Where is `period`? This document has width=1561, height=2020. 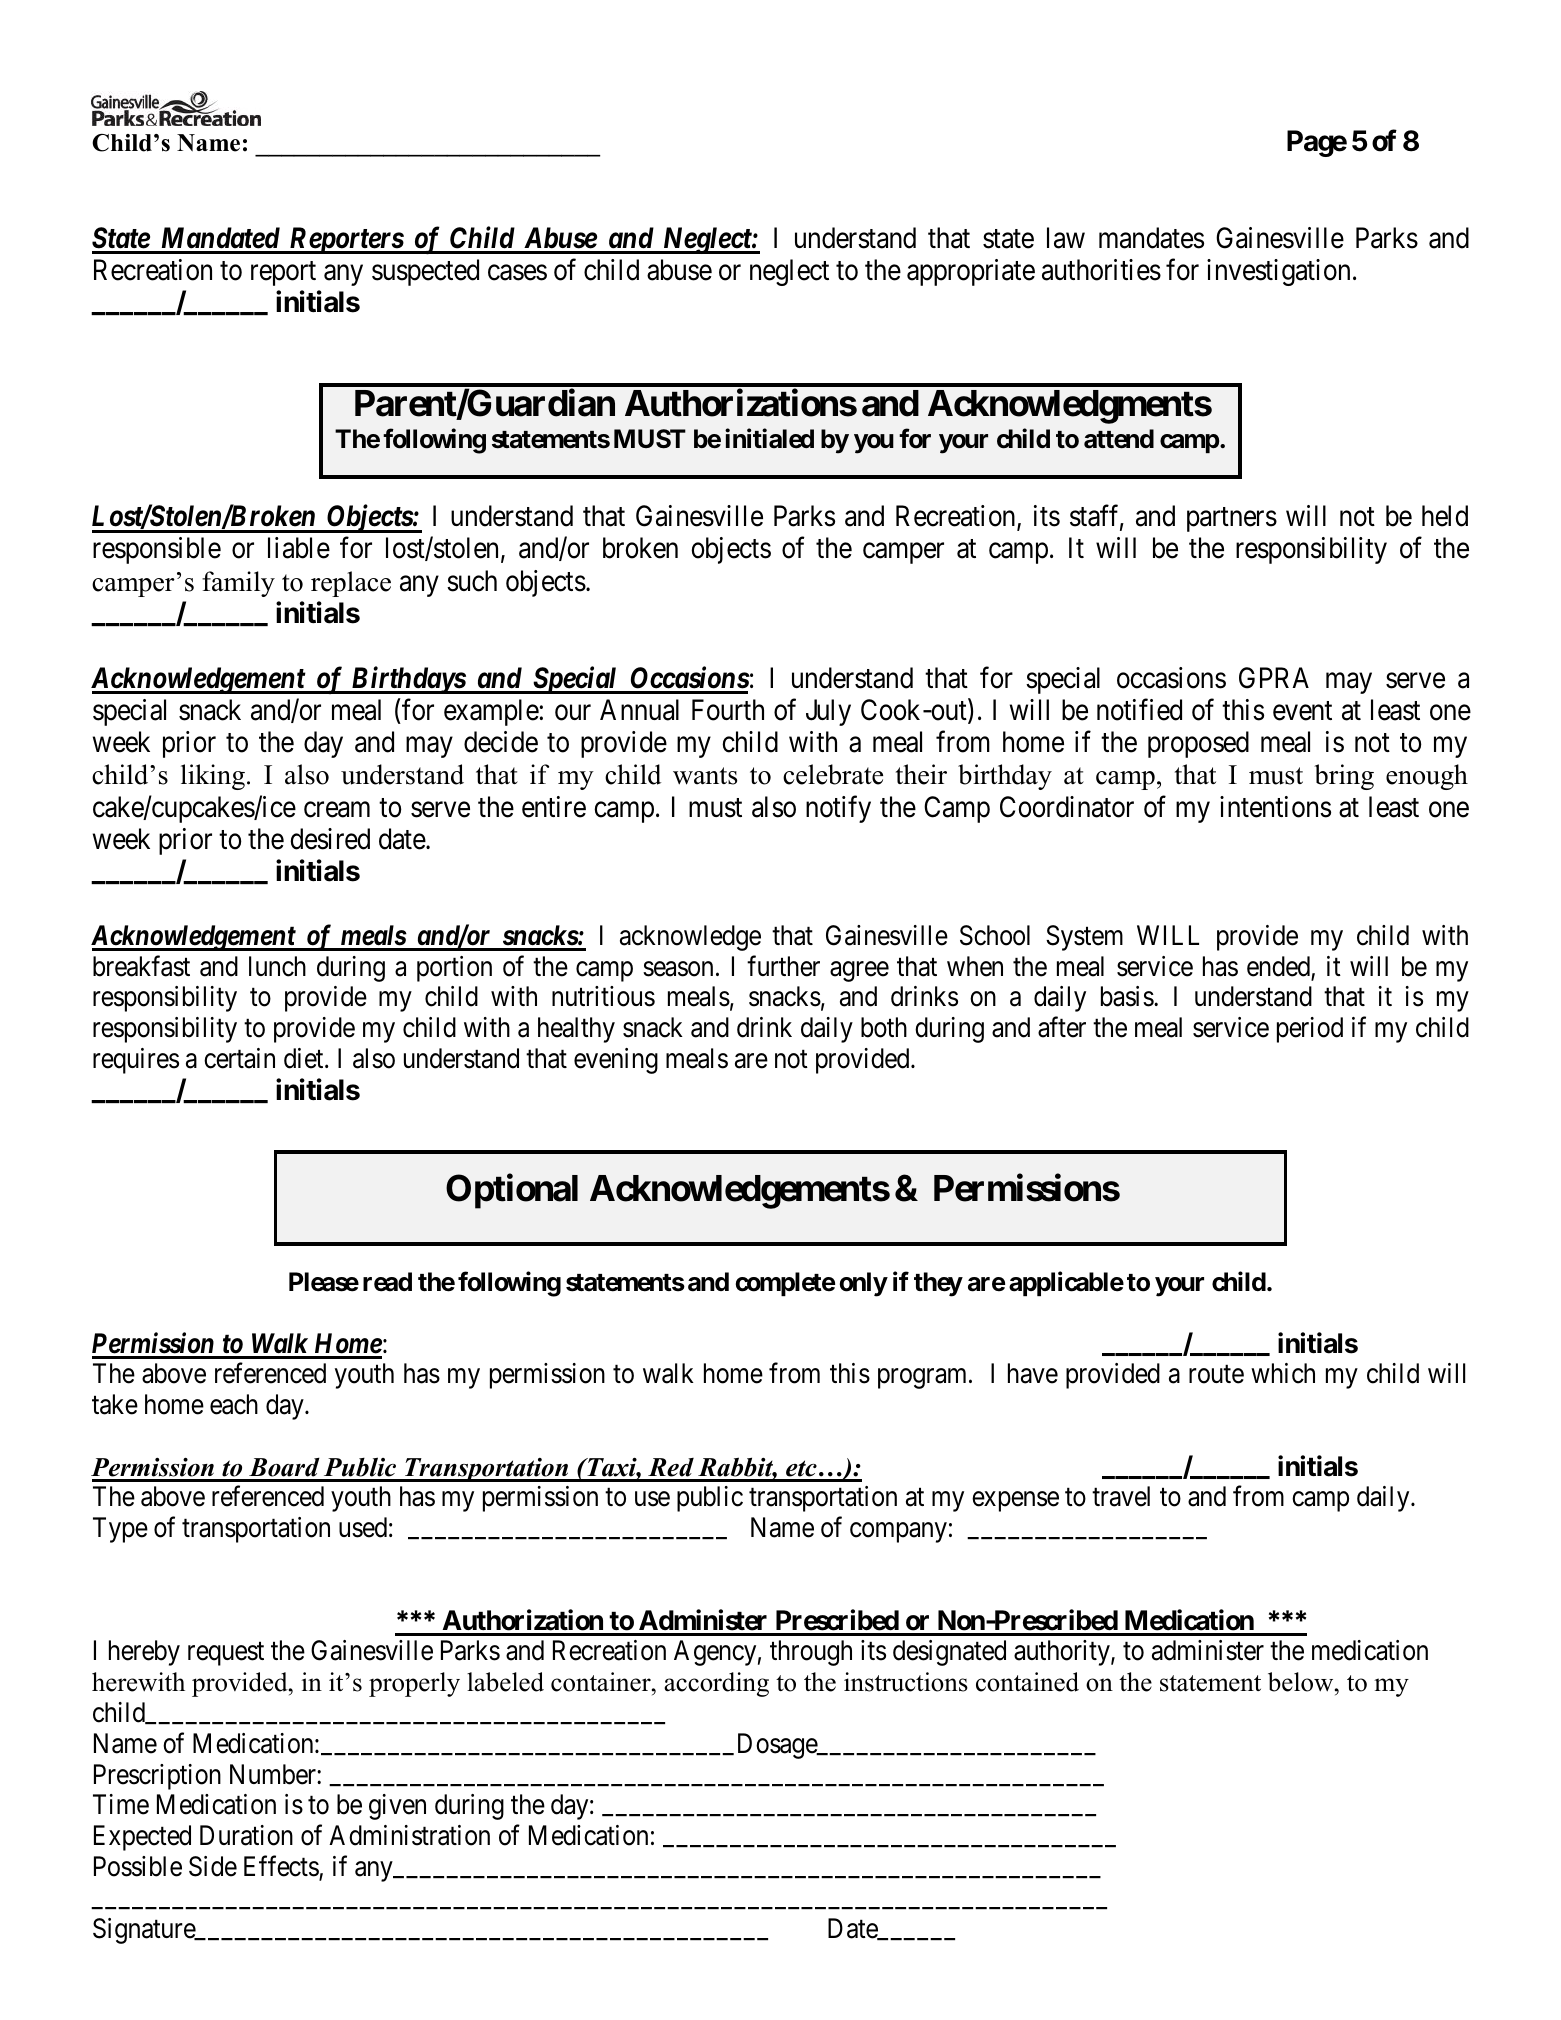
period is located at coordinates (1310, 1030).
